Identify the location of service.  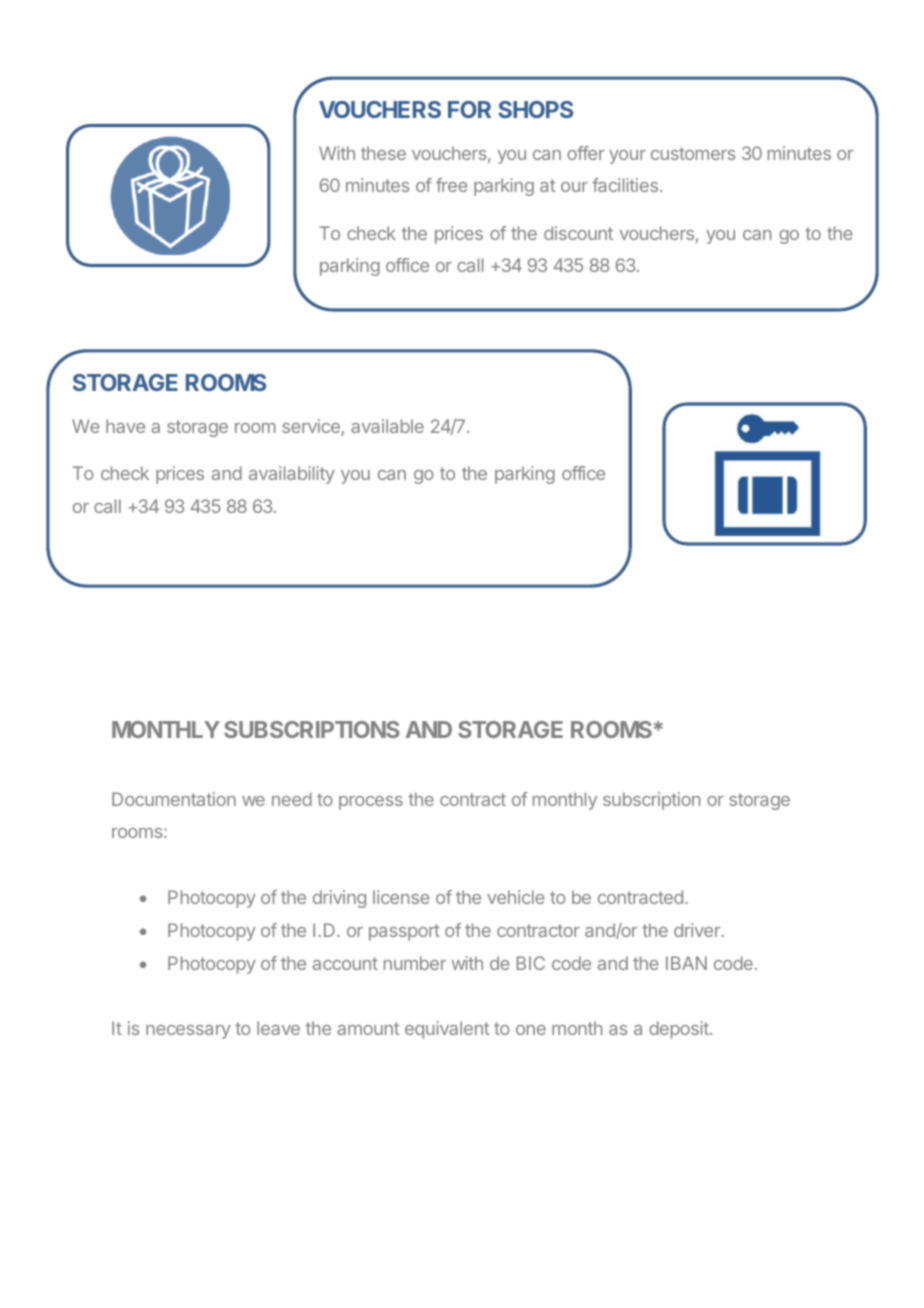
(312, 427).
